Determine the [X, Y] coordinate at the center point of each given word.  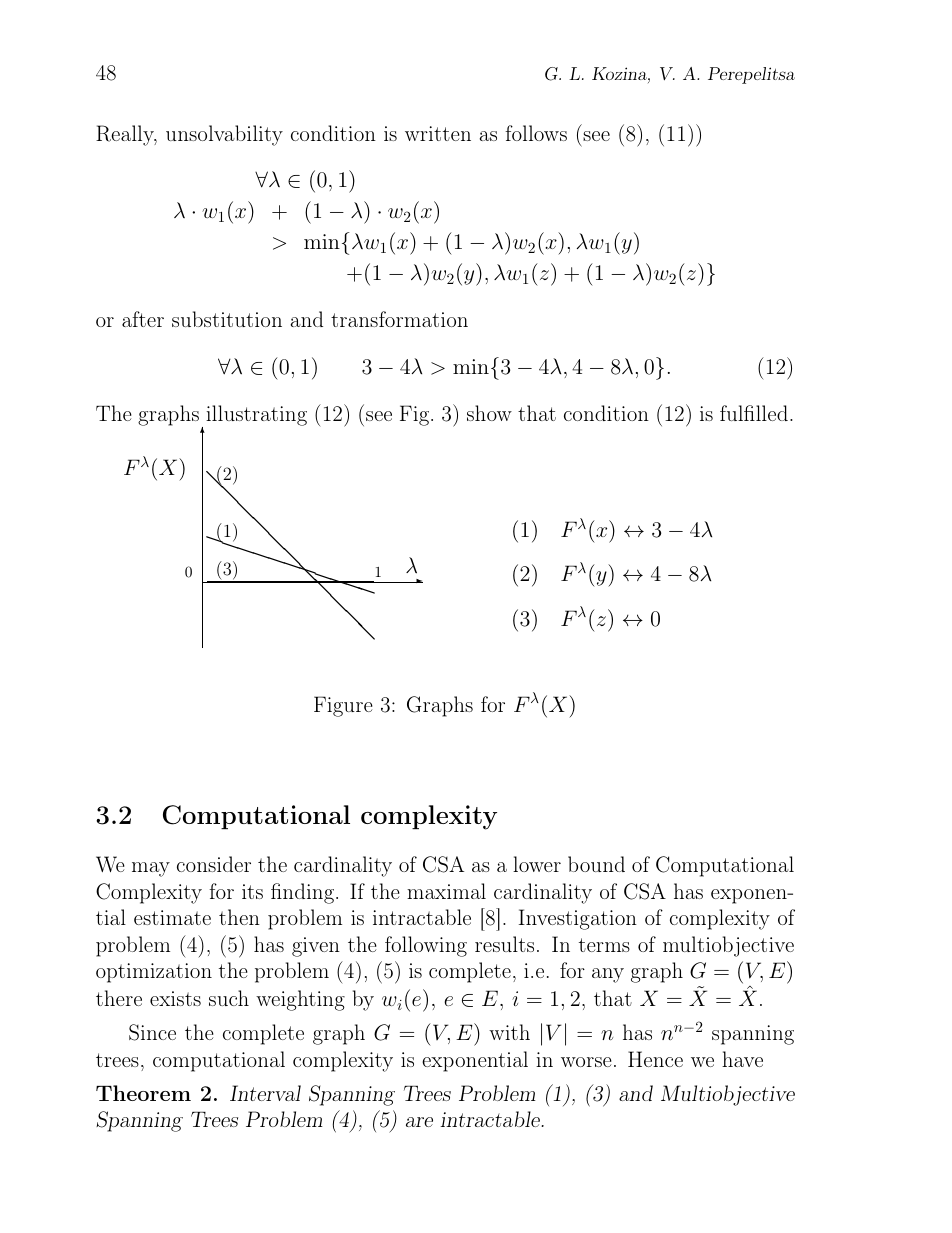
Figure [343, 706]
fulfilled [754, 413]
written [438, 133]
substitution [227, 319]
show [489, 413]
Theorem [143, 1093]
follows [536, 133]
